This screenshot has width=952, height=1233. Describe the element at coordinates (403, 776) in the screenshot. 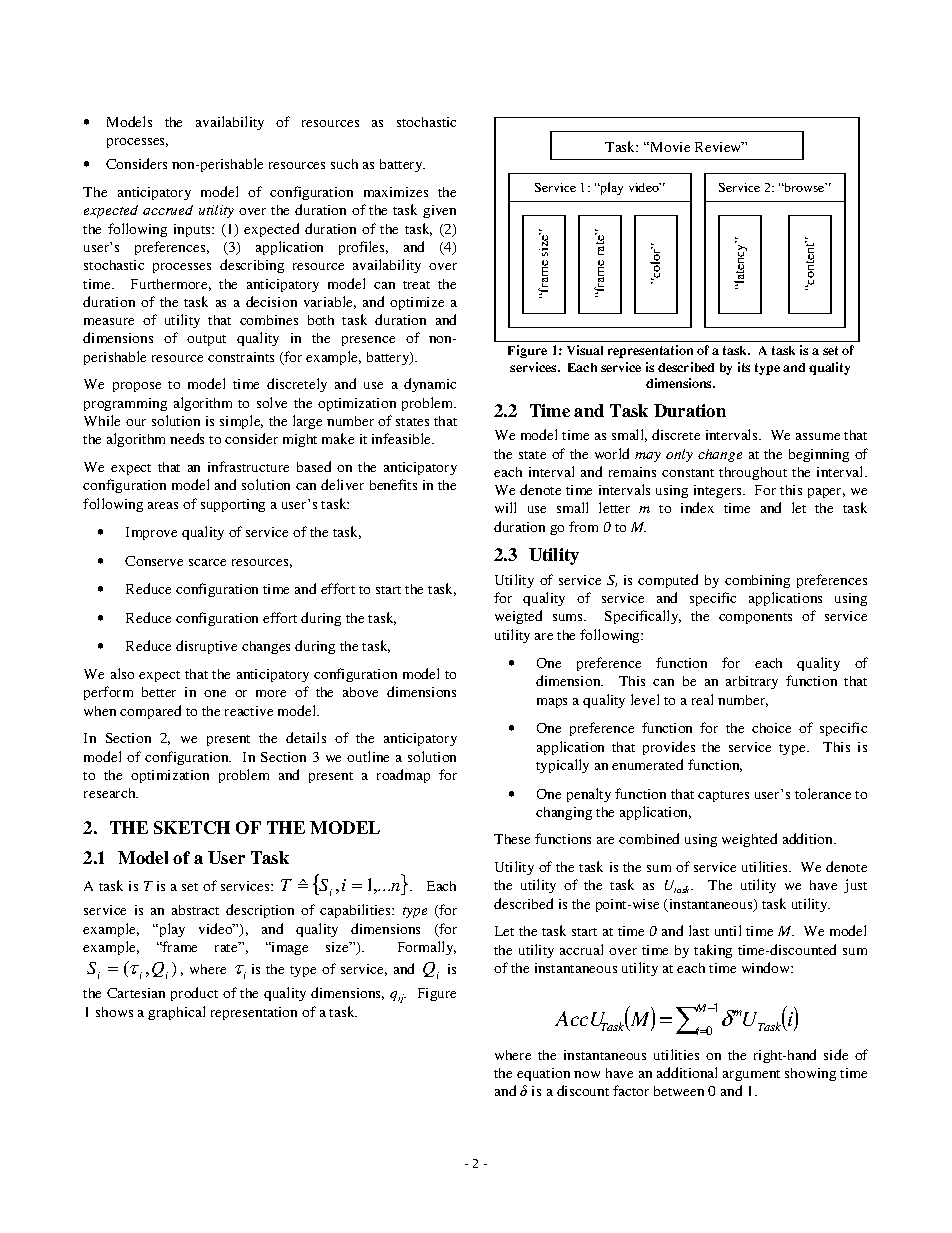

I see `roadmap` at that location.
